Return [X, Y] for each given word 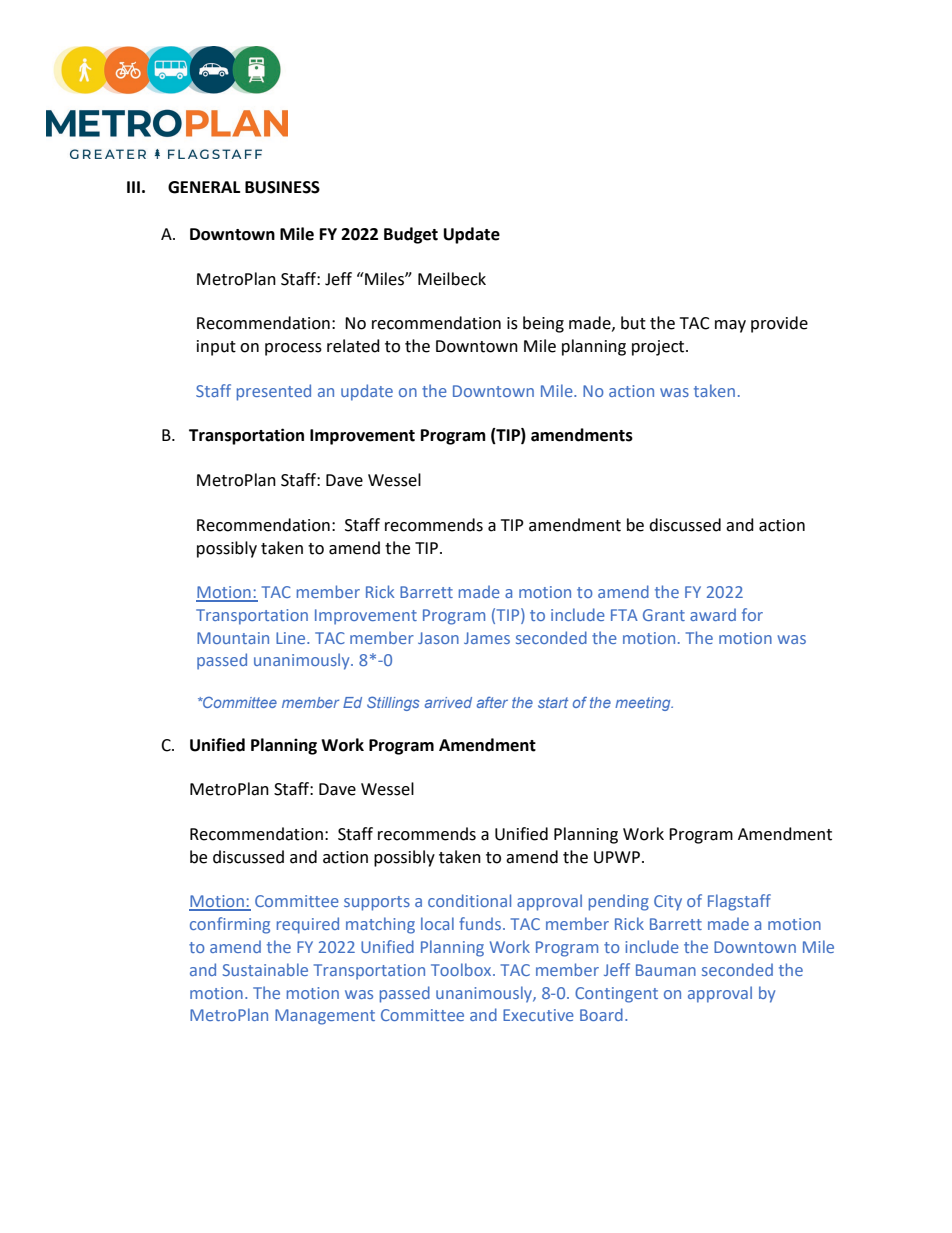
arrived [448, 702]
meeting [644, 704]
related [353, 346]
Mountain [233, 638]
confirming [230, 925]
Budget [411, 235]
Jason [438, 638]
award [713, 614]
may [730, 326]
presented [274, 392]
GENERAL [204, 187]
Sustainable [265, 969]
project [659, 348]
